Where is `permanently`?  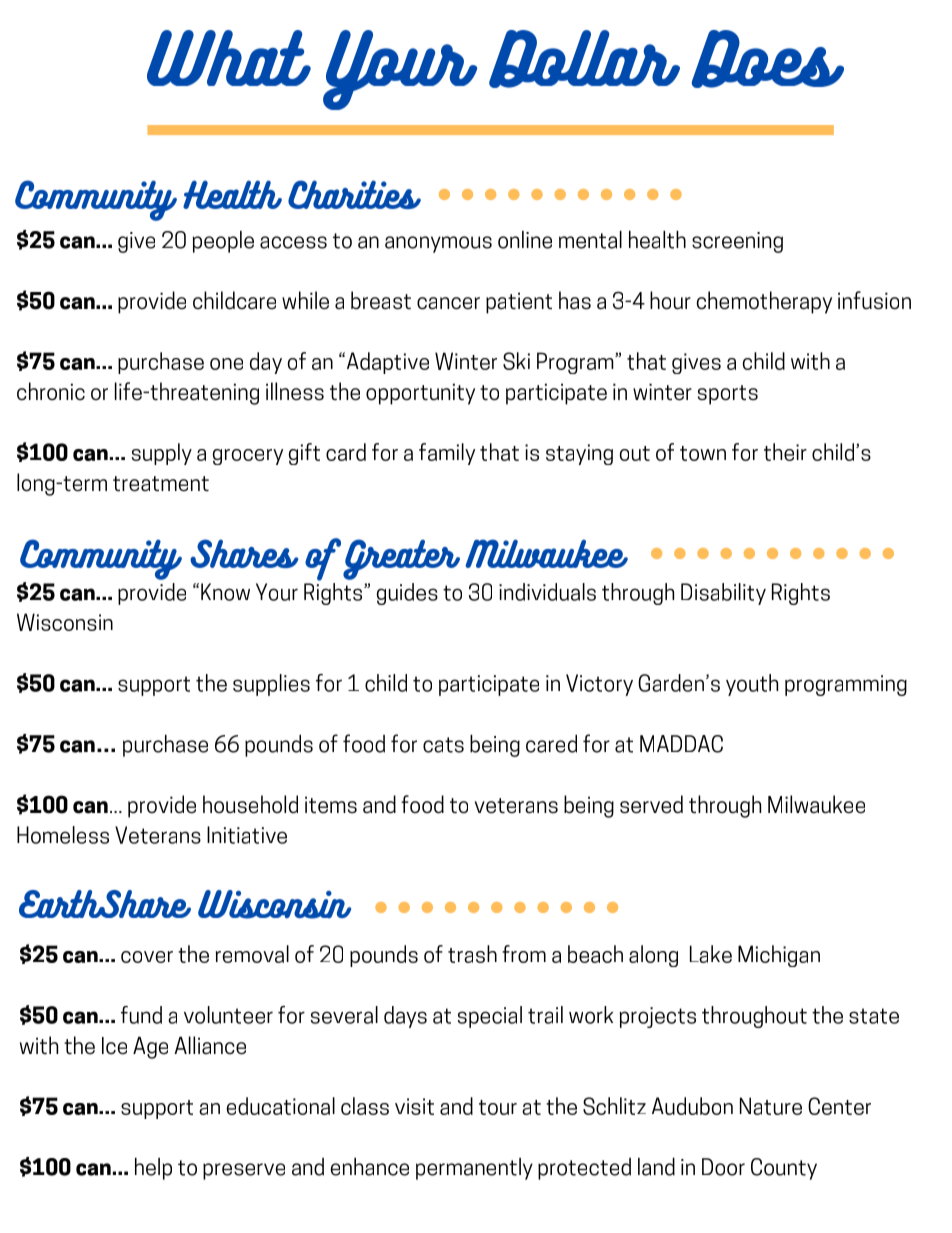
permanently is located at coordinates (474, 1169).
